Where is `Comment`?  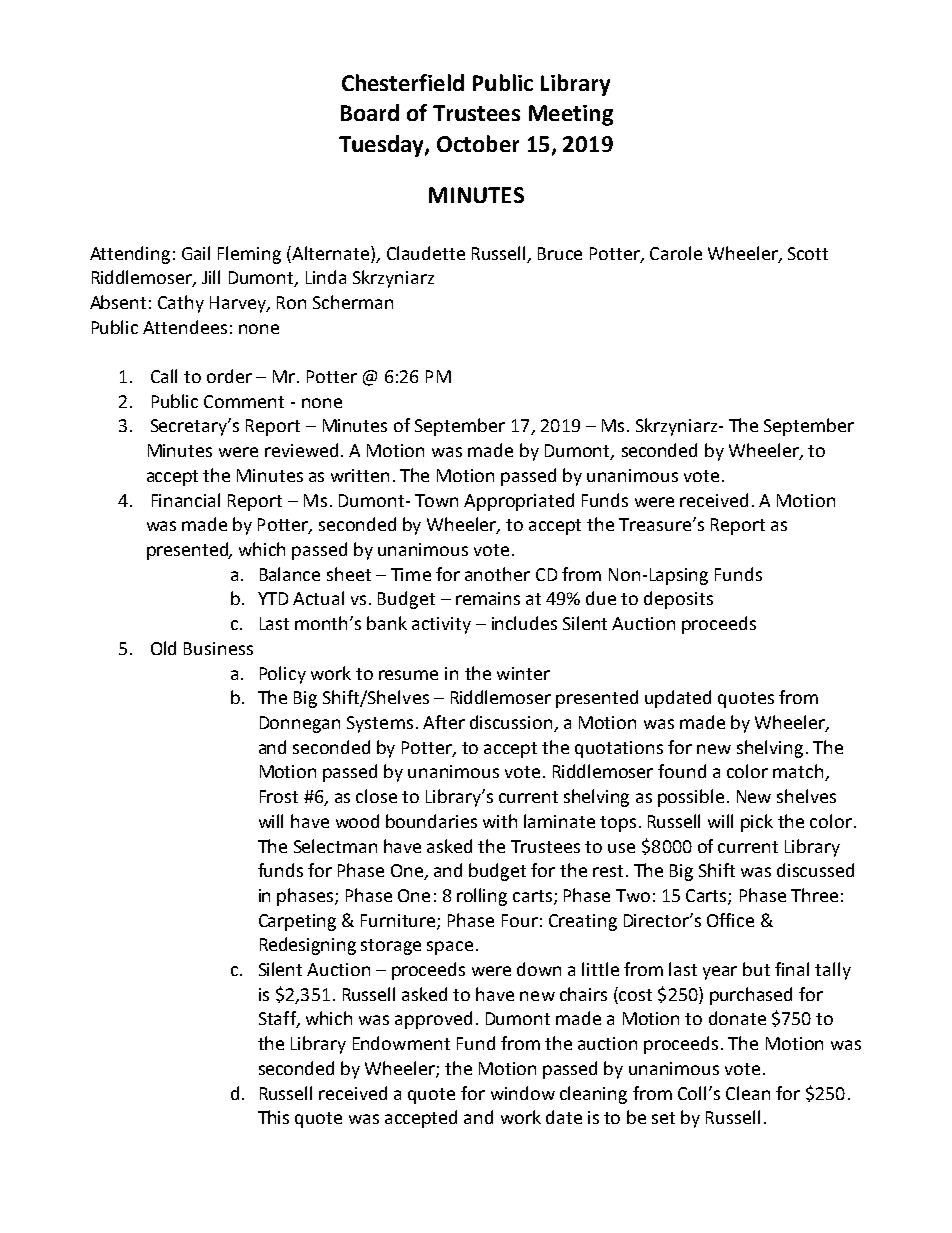
Comment is located at coordinates (244, 401).
